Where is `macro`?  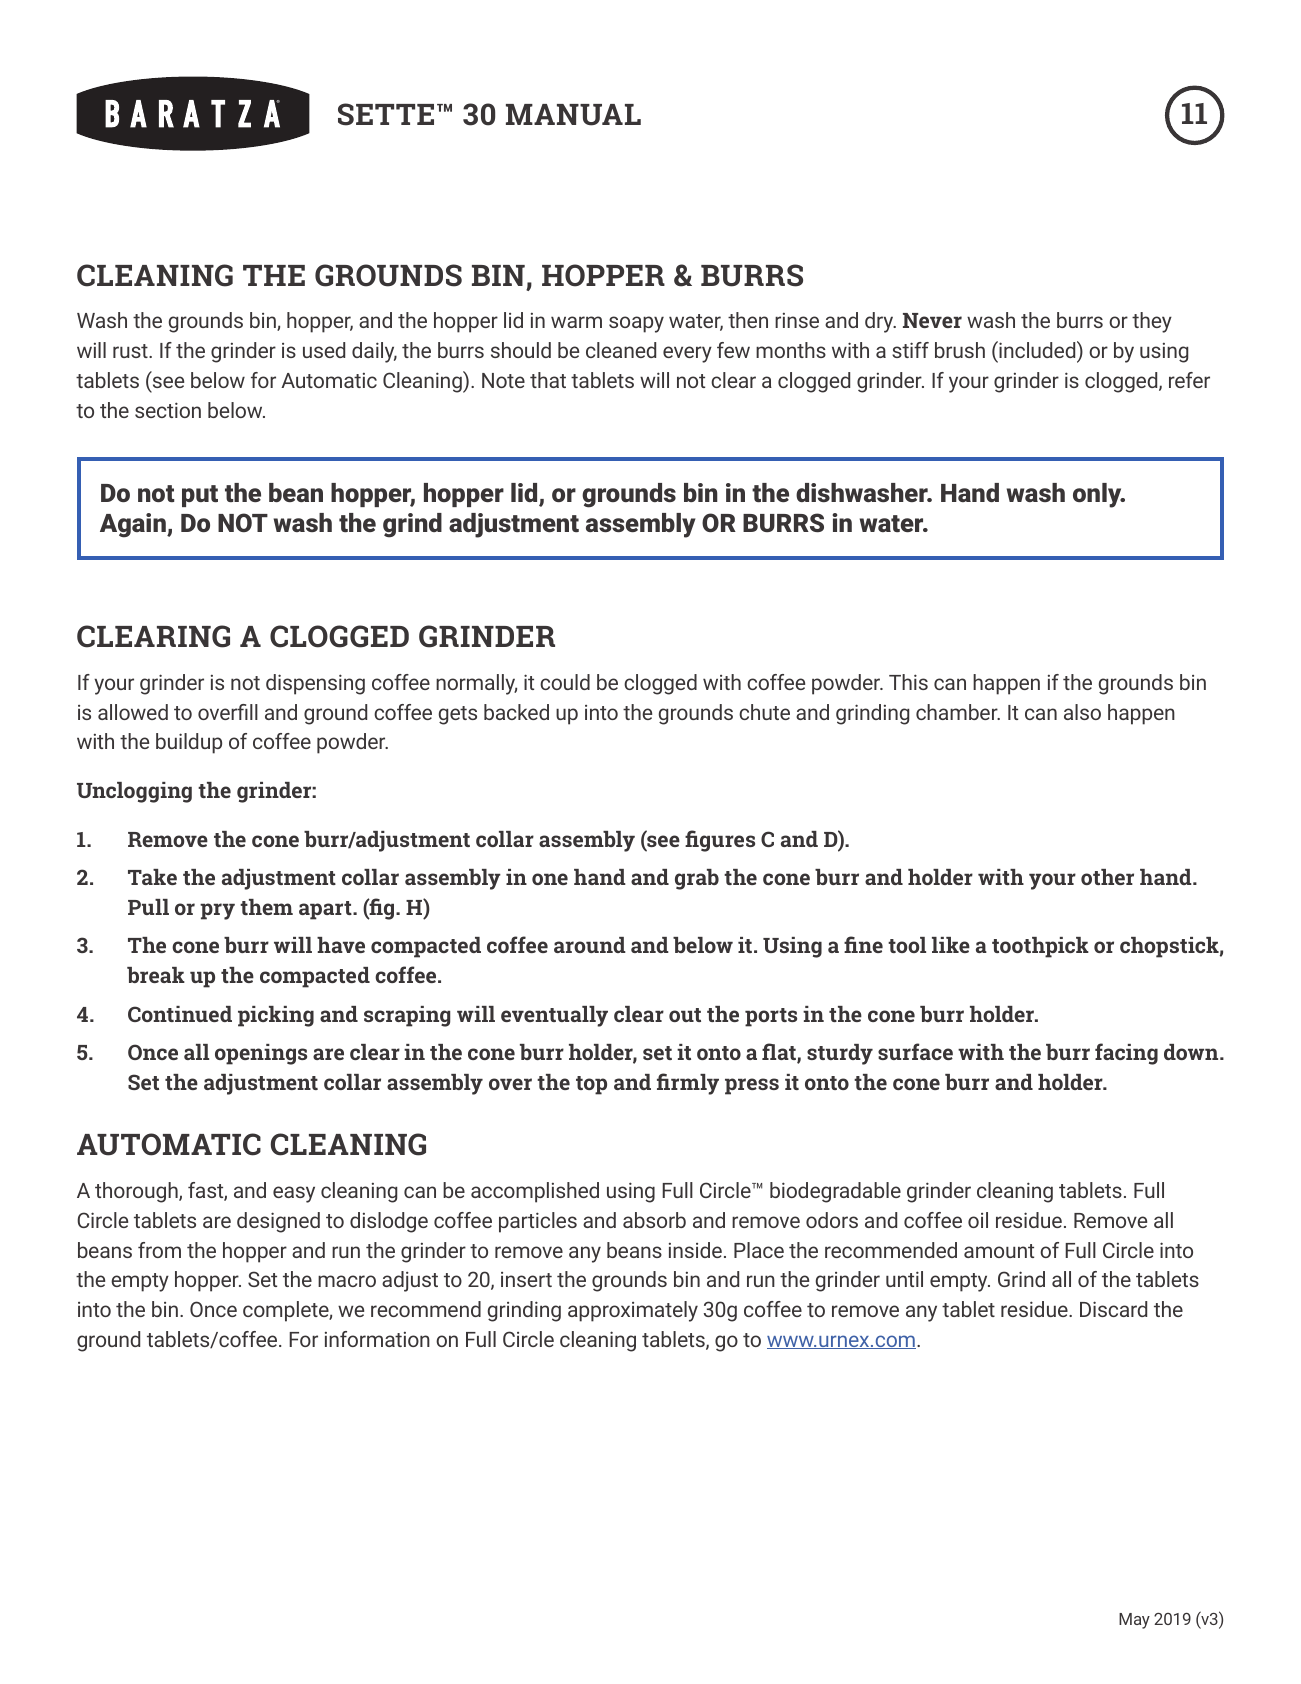 macro is located at coordinates (347, 1281).
